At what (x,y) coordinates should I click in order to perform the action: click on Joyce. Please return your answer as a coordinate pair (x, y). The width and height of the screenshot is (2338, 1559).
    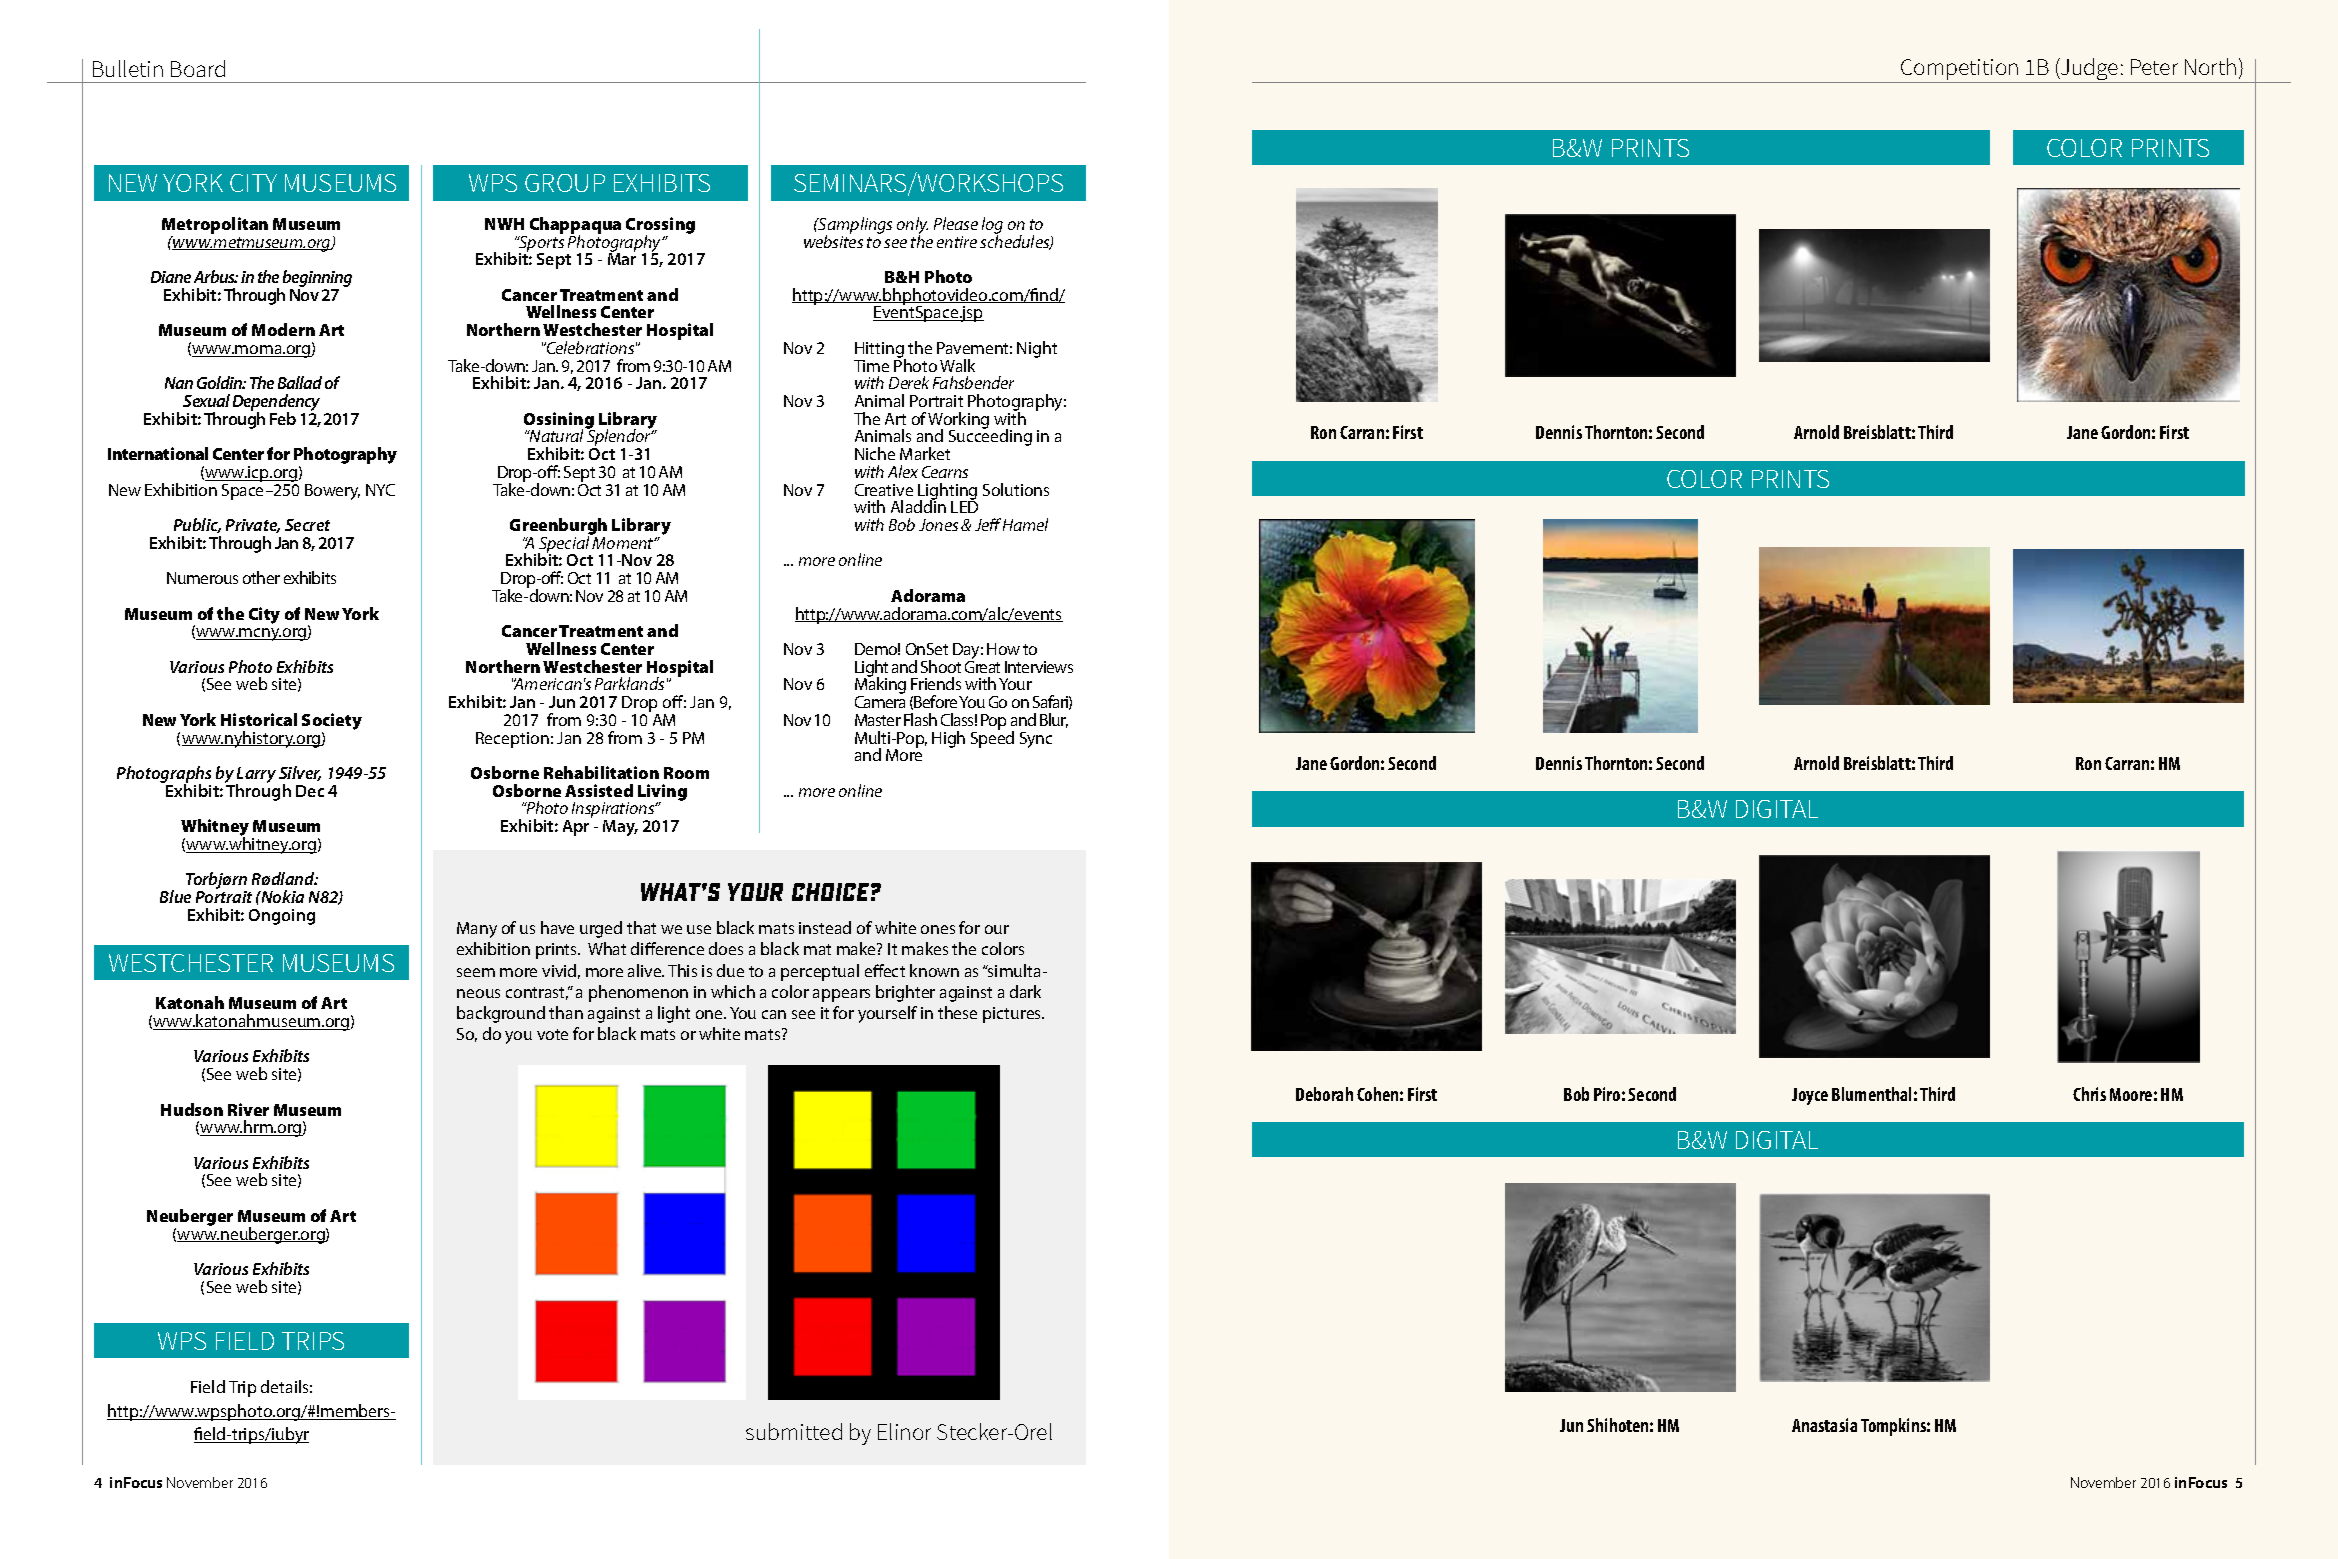
    Looking at the image, I should click on (1810, 1096).
